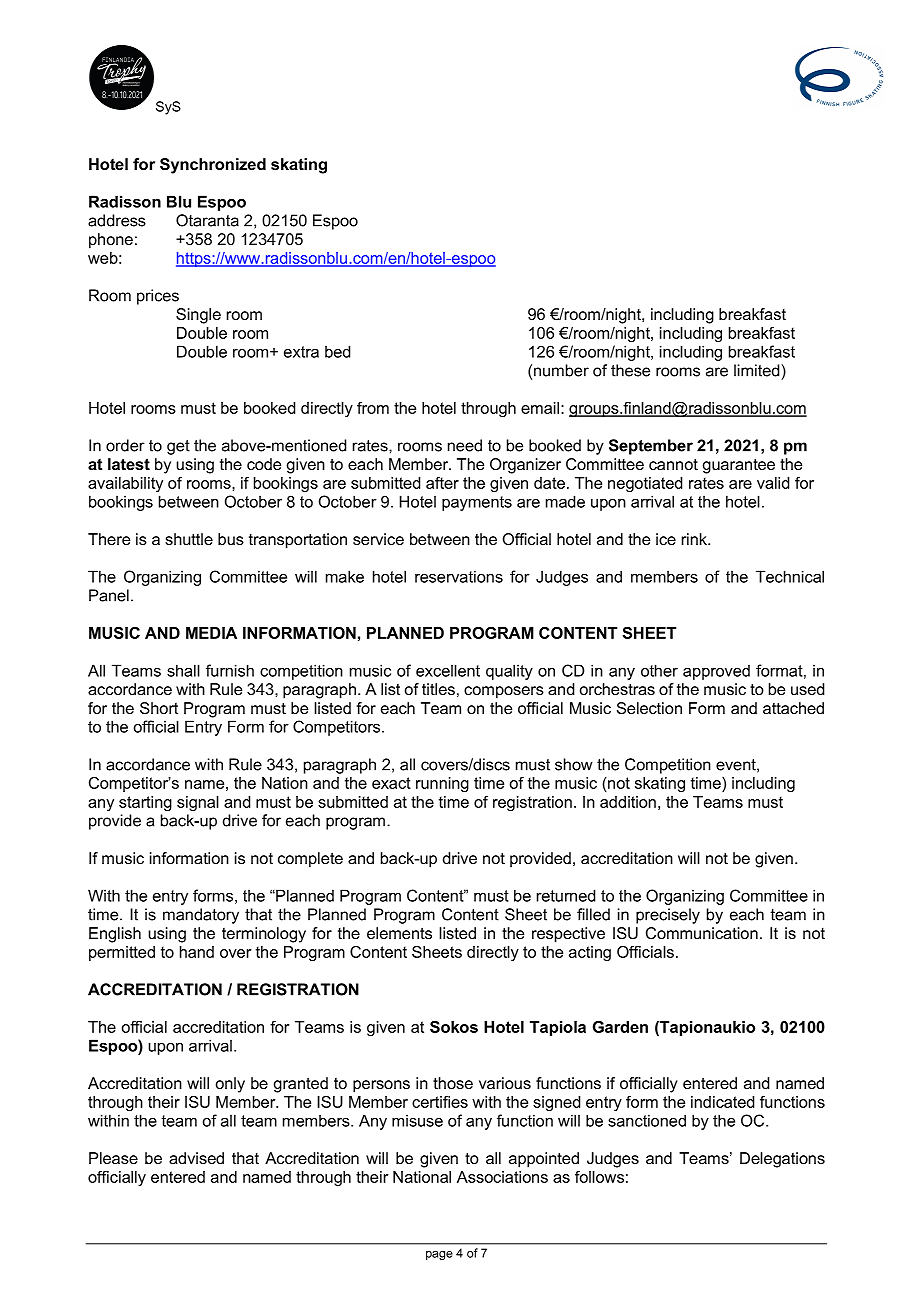 The image size is (924, 1308). I want to click on mandatory, so click(201, 916).
